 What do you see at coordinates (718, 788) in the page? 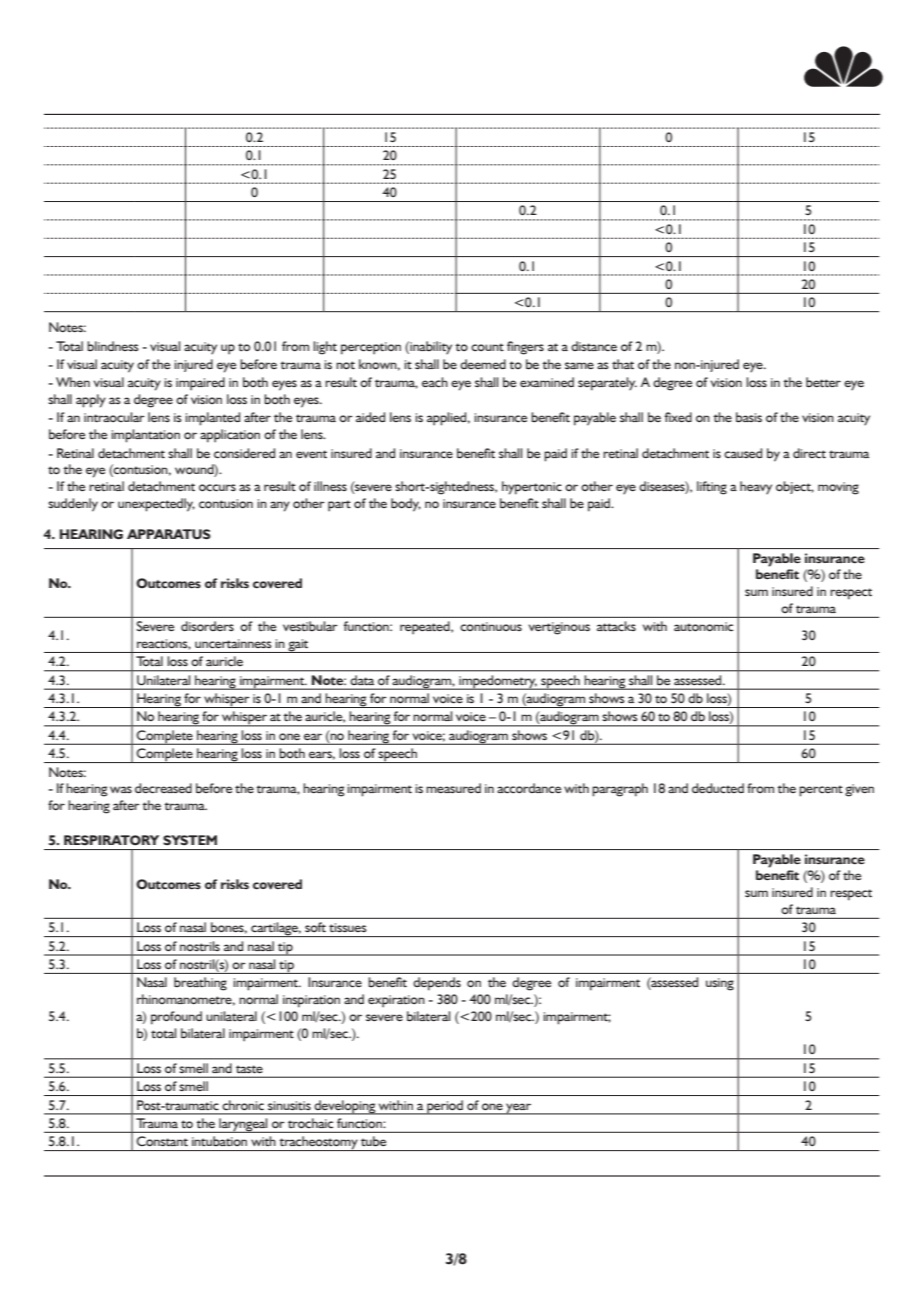
I see `deducted` at bounding box center [718, 788].
